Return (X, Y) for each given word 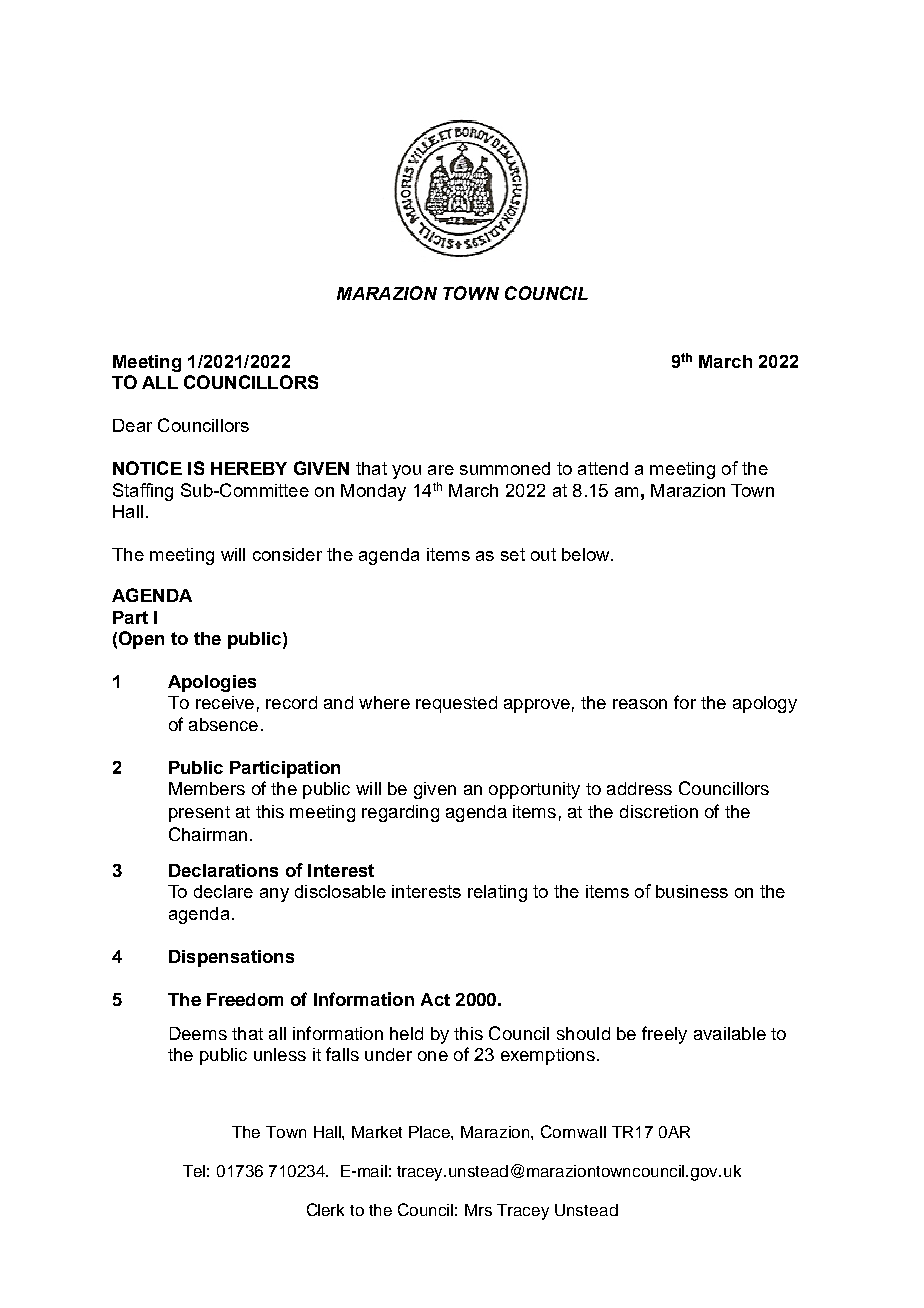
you (406, 472)
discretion (659, 811)
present (199, 814)
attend (603, 468)
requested (456, 704)
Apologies (212, 683)
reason (640, 704)
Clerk (325, 1209)
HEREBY (249, 468)
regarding (400, 813)
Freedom (245, 999)
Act (435, 999)
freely (664, 1035)
